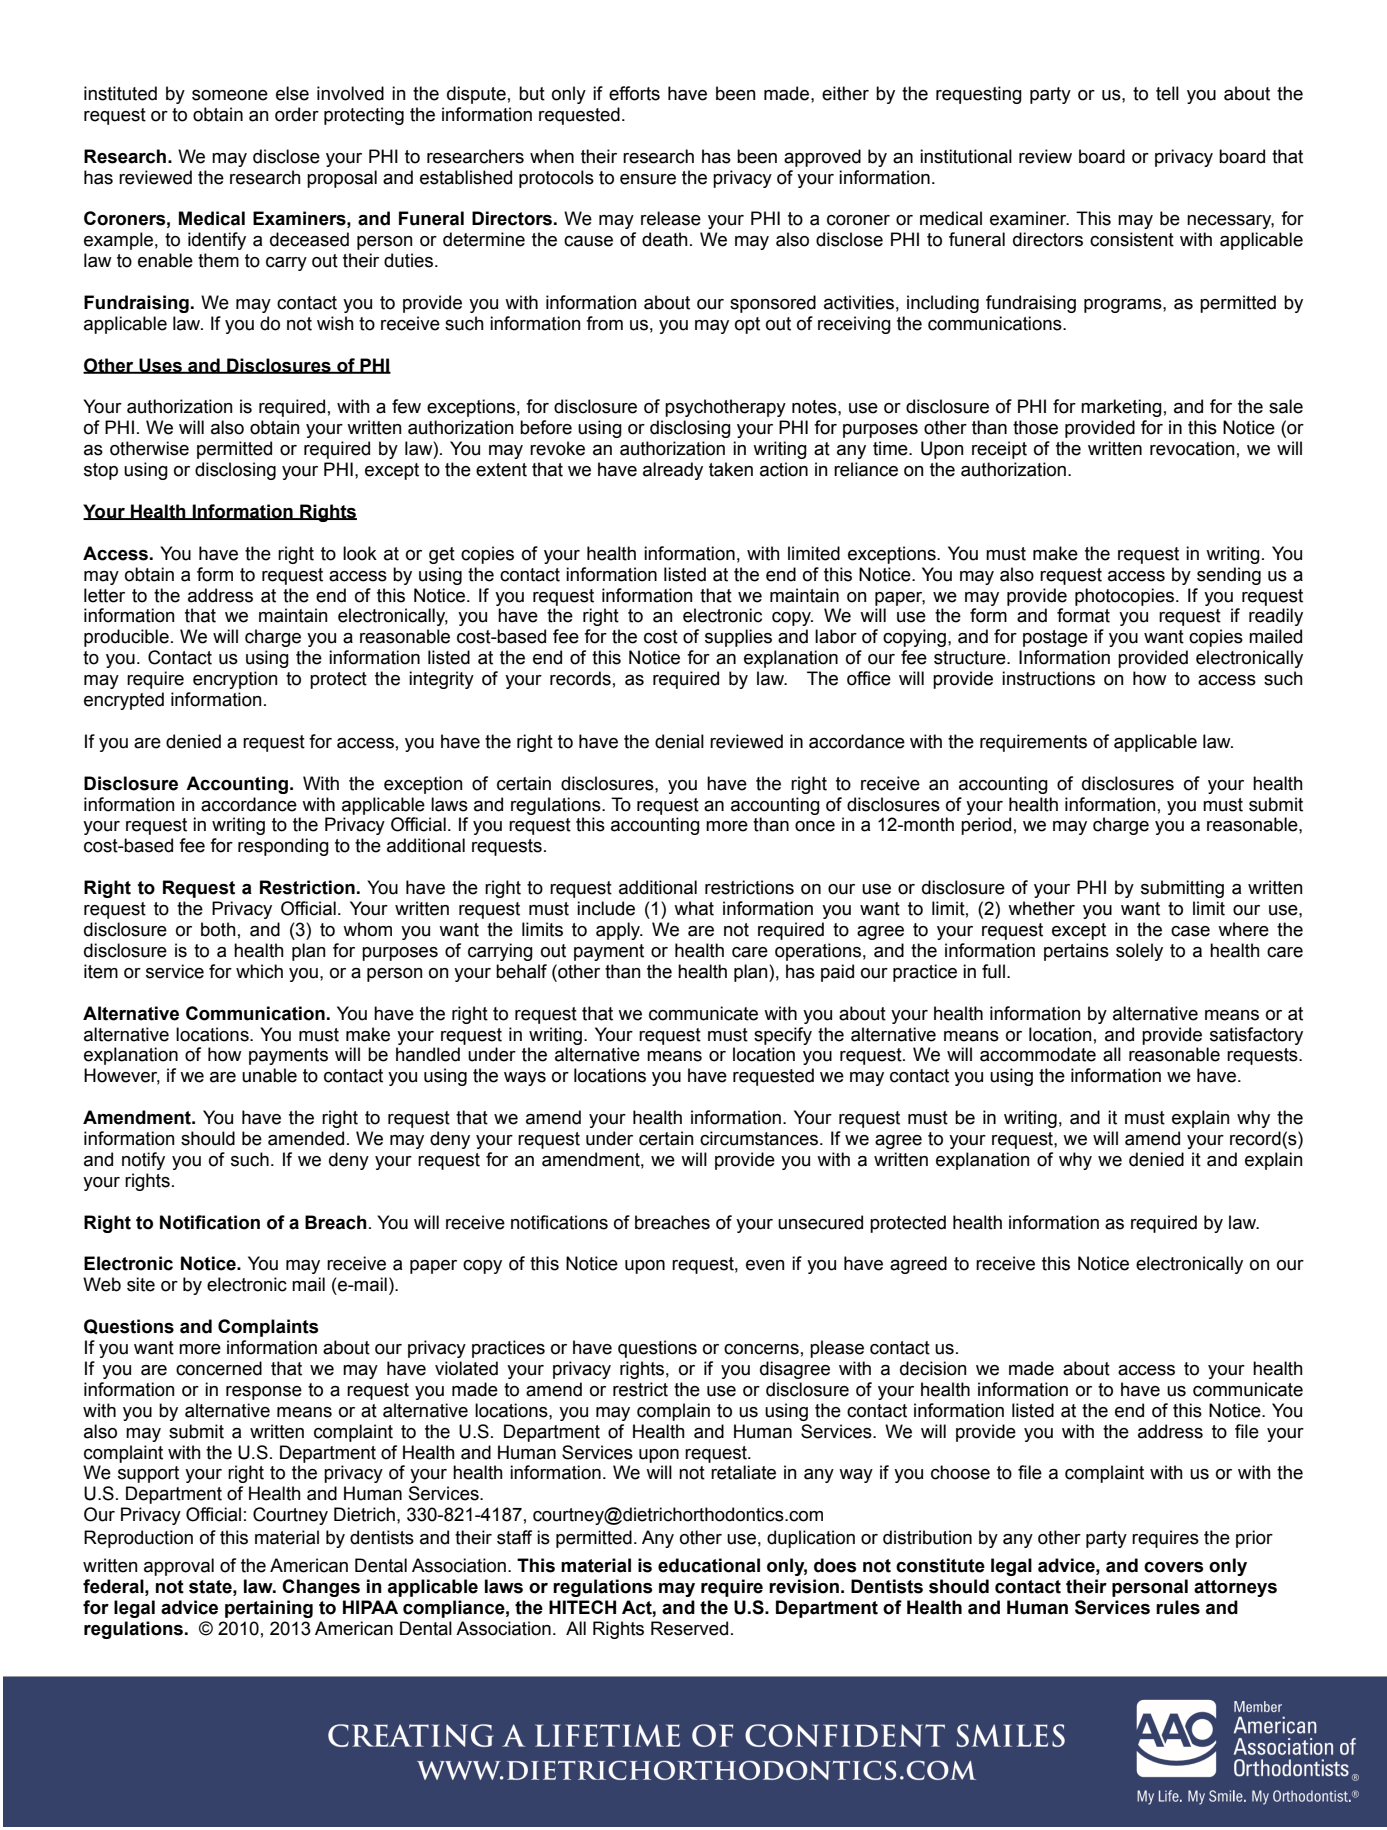  What do you see at coordinates (1192, 448) in the document?
I see `revocation` at bounding box center [1192, 448].
